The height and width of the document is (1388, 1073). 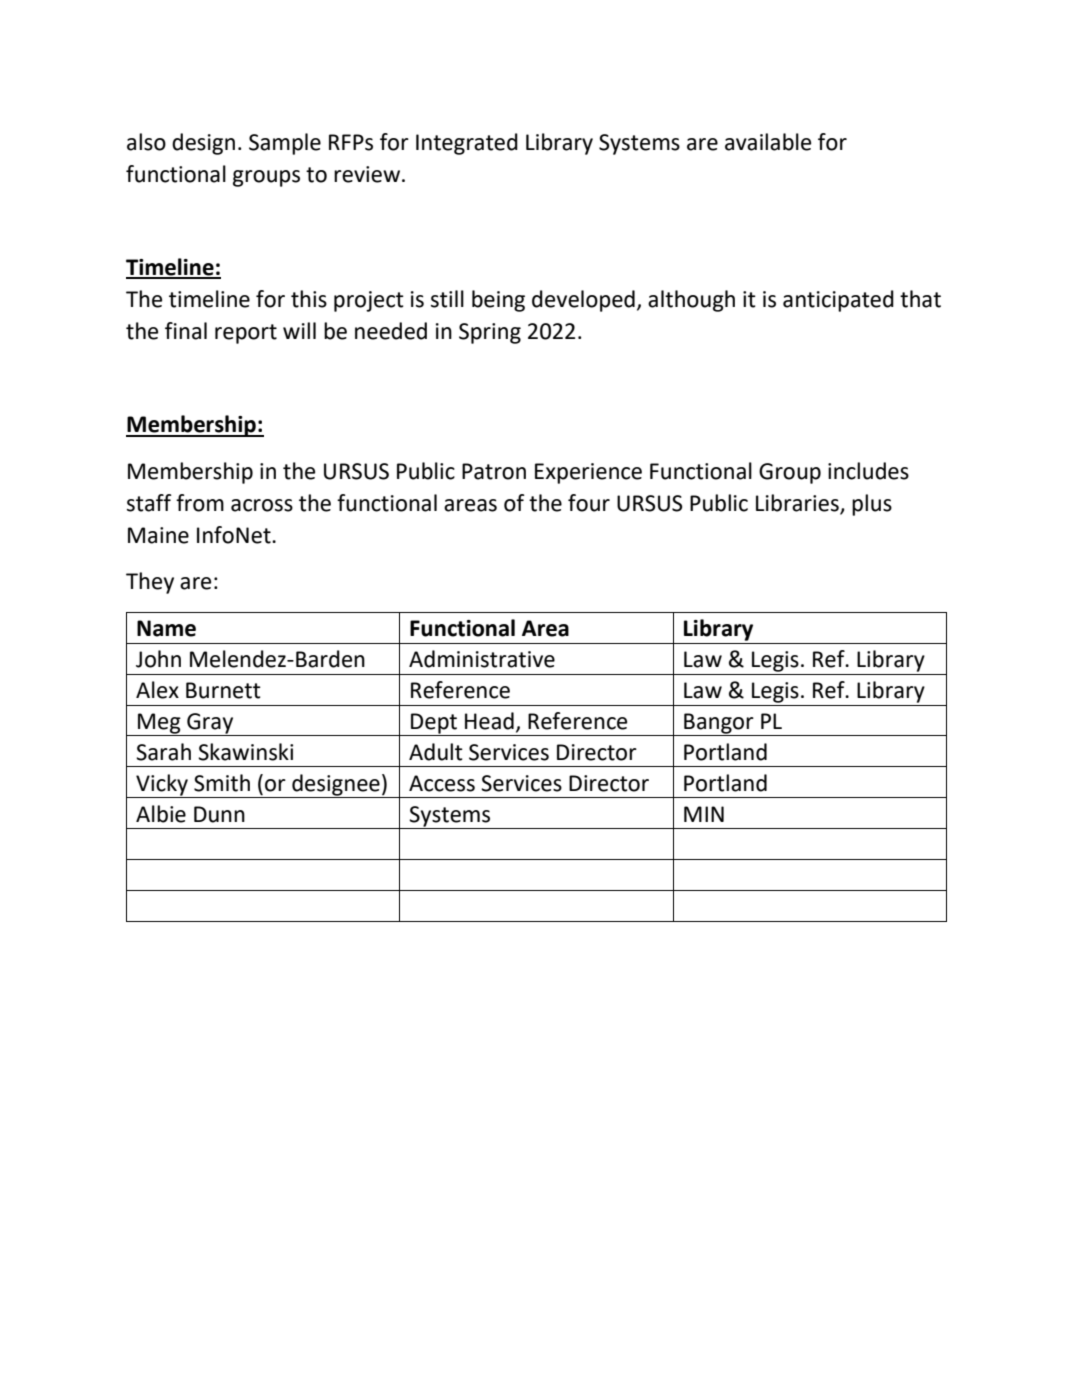 I want to click on Integrated, so click(x=467, y=144).
